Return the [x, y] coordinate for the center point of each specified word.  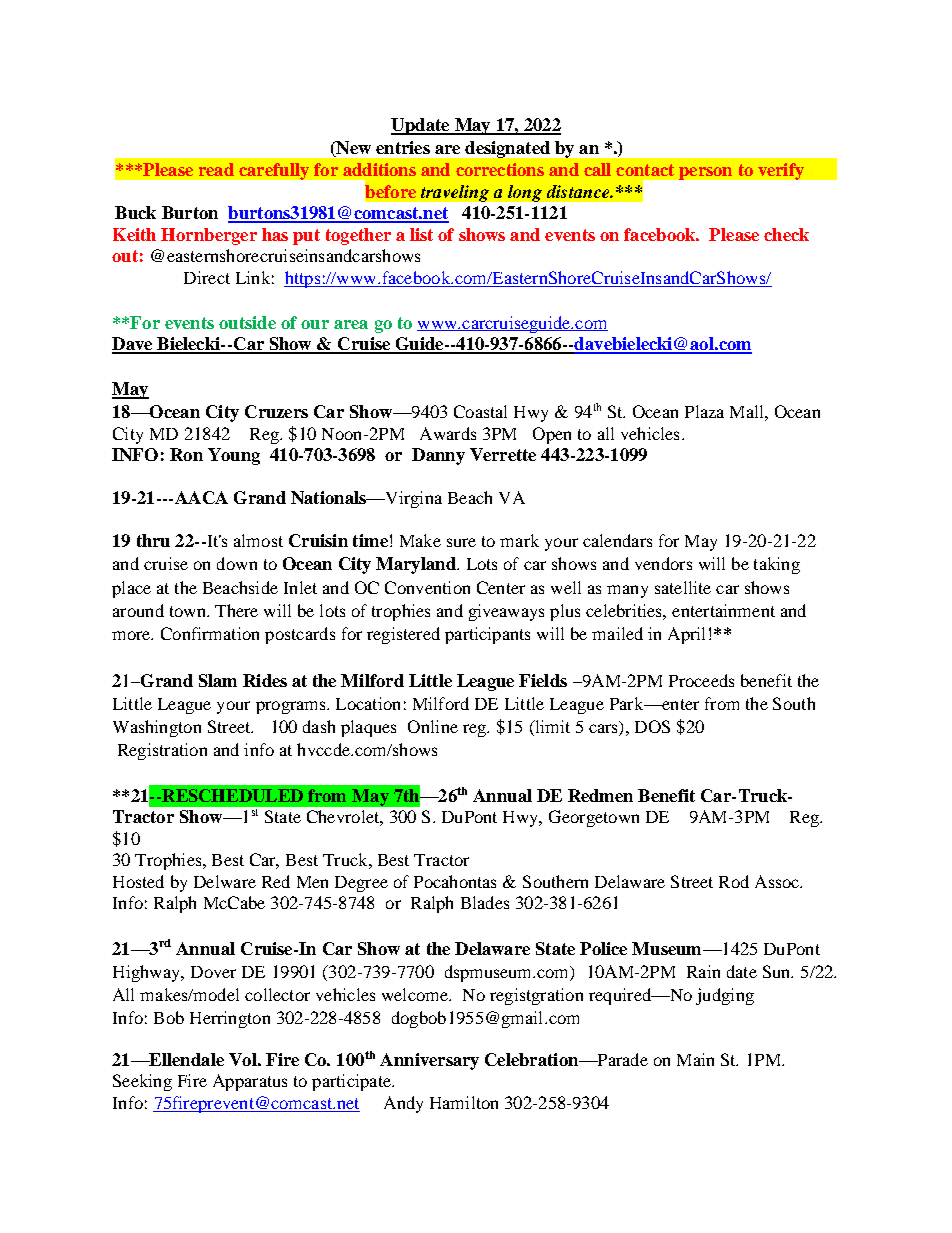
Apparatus [250, 1082]
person [705, 173]
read [216, 169]
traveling [455, 193]
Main [695, 1059]
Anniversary [429, 1061]
